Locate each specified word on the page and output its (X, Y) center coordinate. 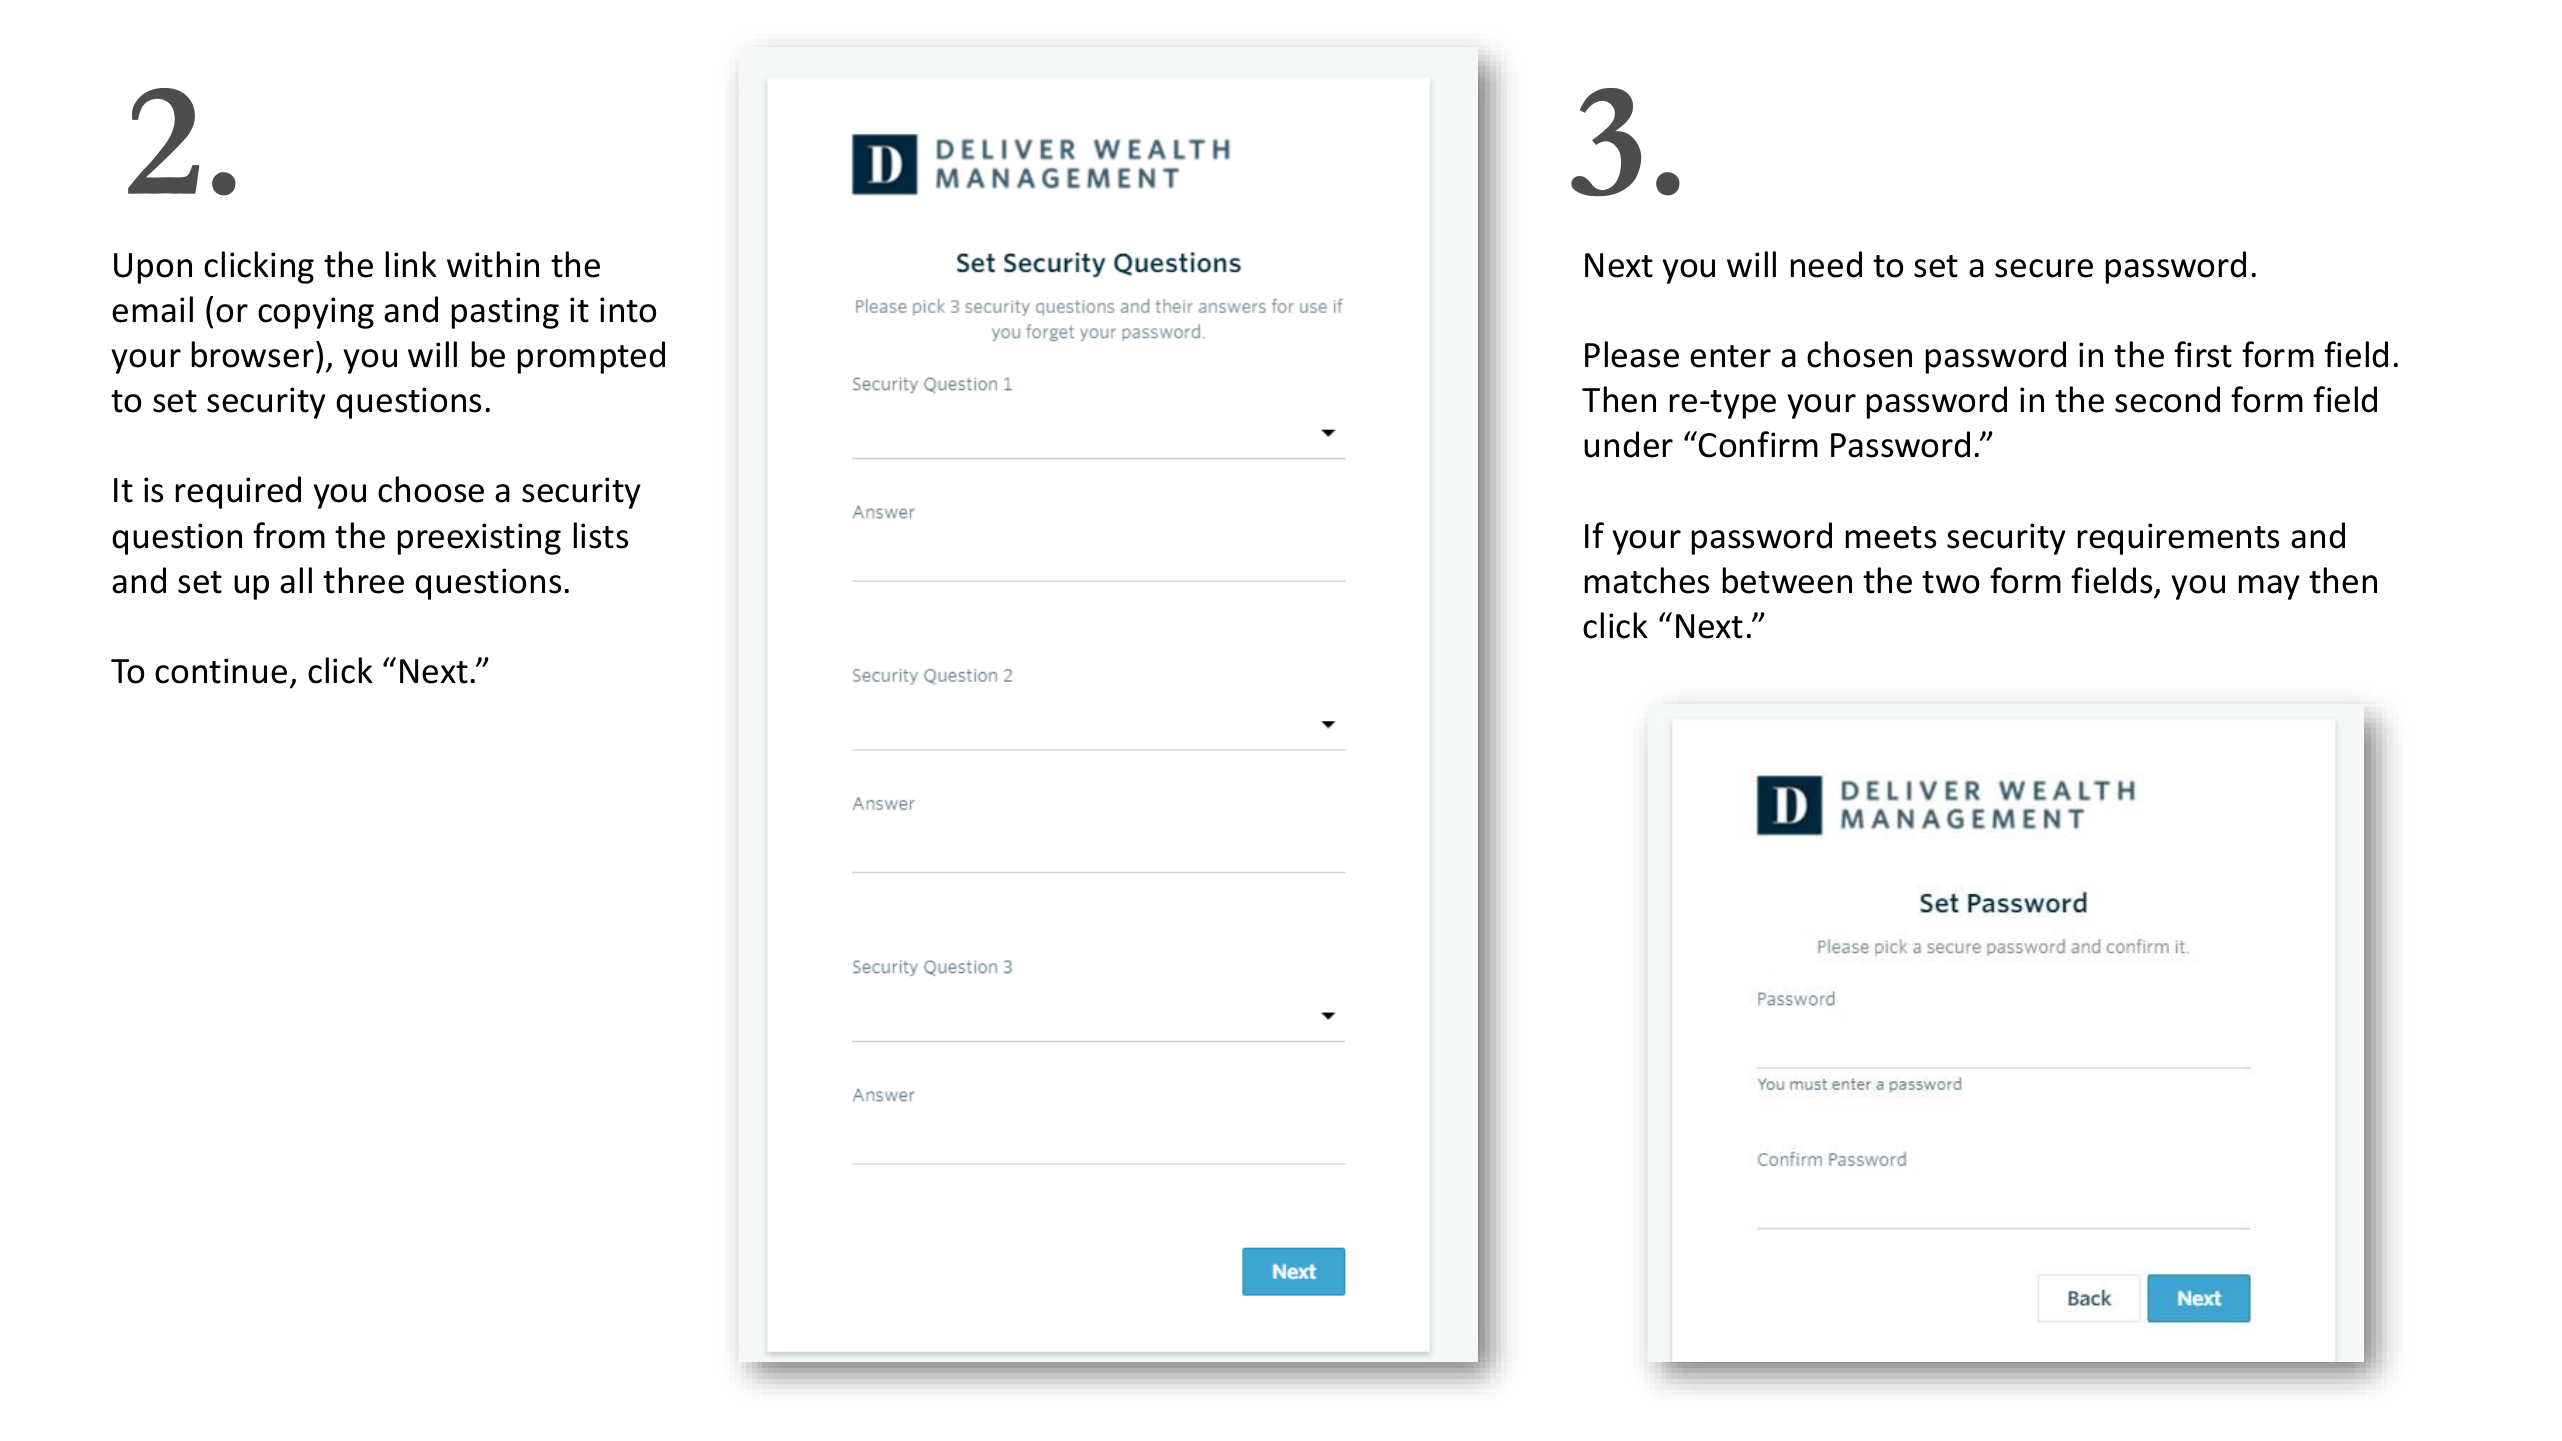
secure (2044, 268)
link (411, 264)
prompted (591, 357)
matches (1647, 580)
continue (221, 671)
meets (1891, 537)
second (2167, 399)
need (1826, 264)
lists (601, 535)
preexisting (479, 539)
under (1628, 444)
